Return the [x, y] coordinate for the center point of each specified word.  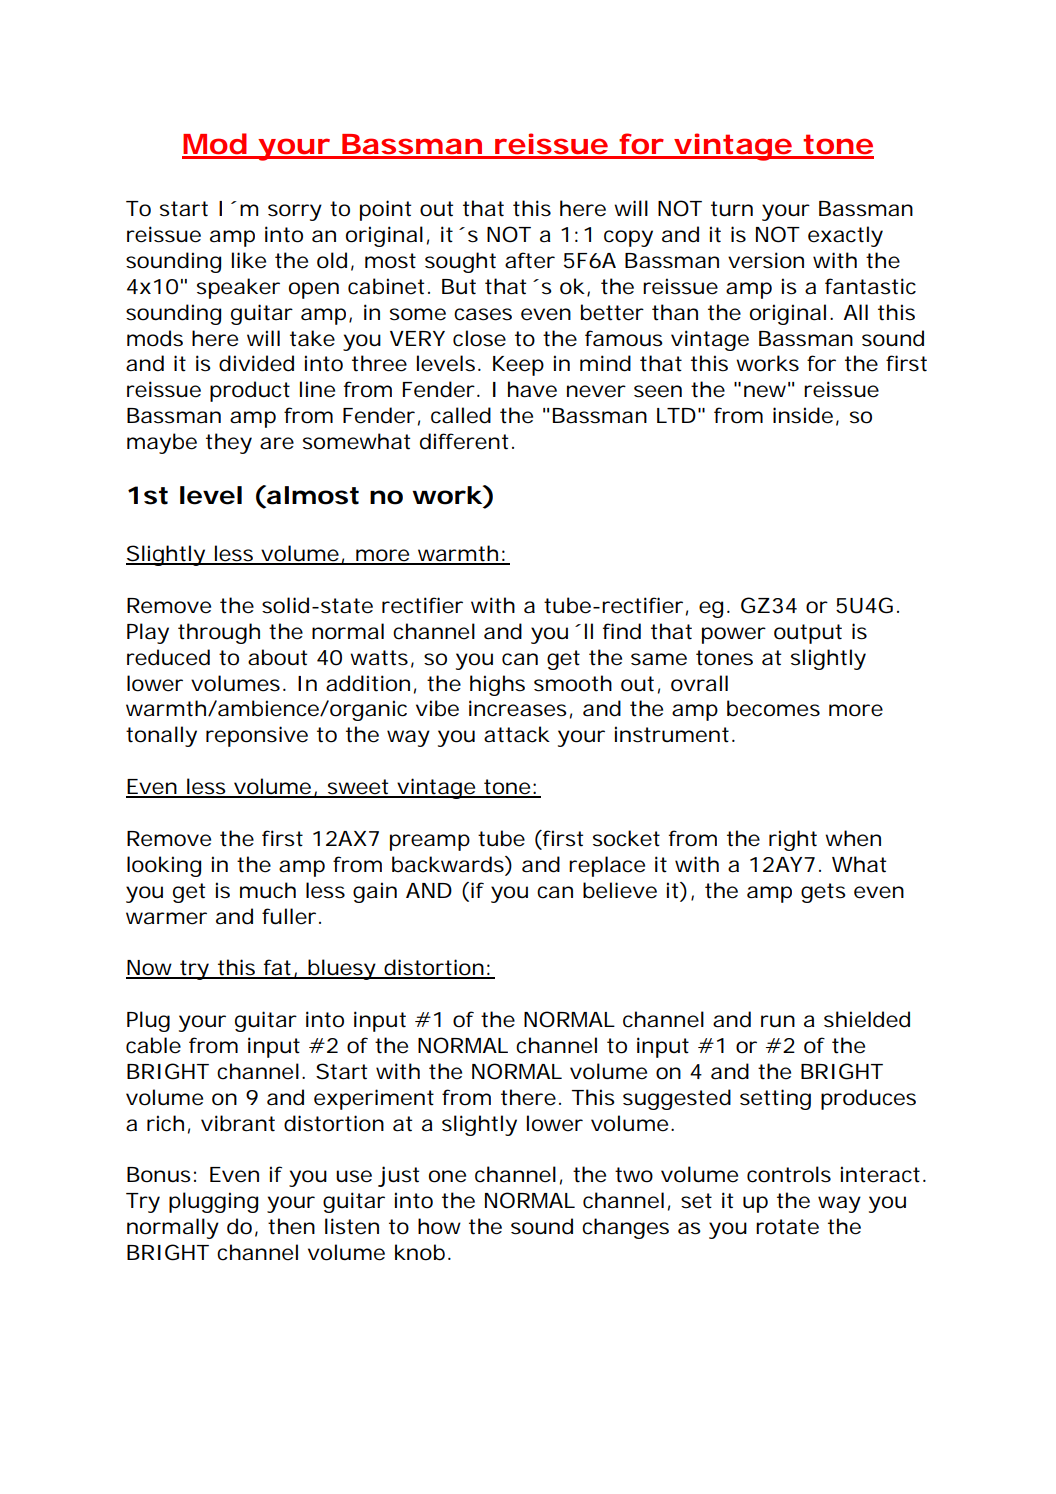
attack [517, 734]
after [530, 260]
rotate [787, 1227]
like [249, 260]
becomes [773, 708]
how [439, 1226]
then [291, 1226]
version [766, 260]
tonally [161, 736]
